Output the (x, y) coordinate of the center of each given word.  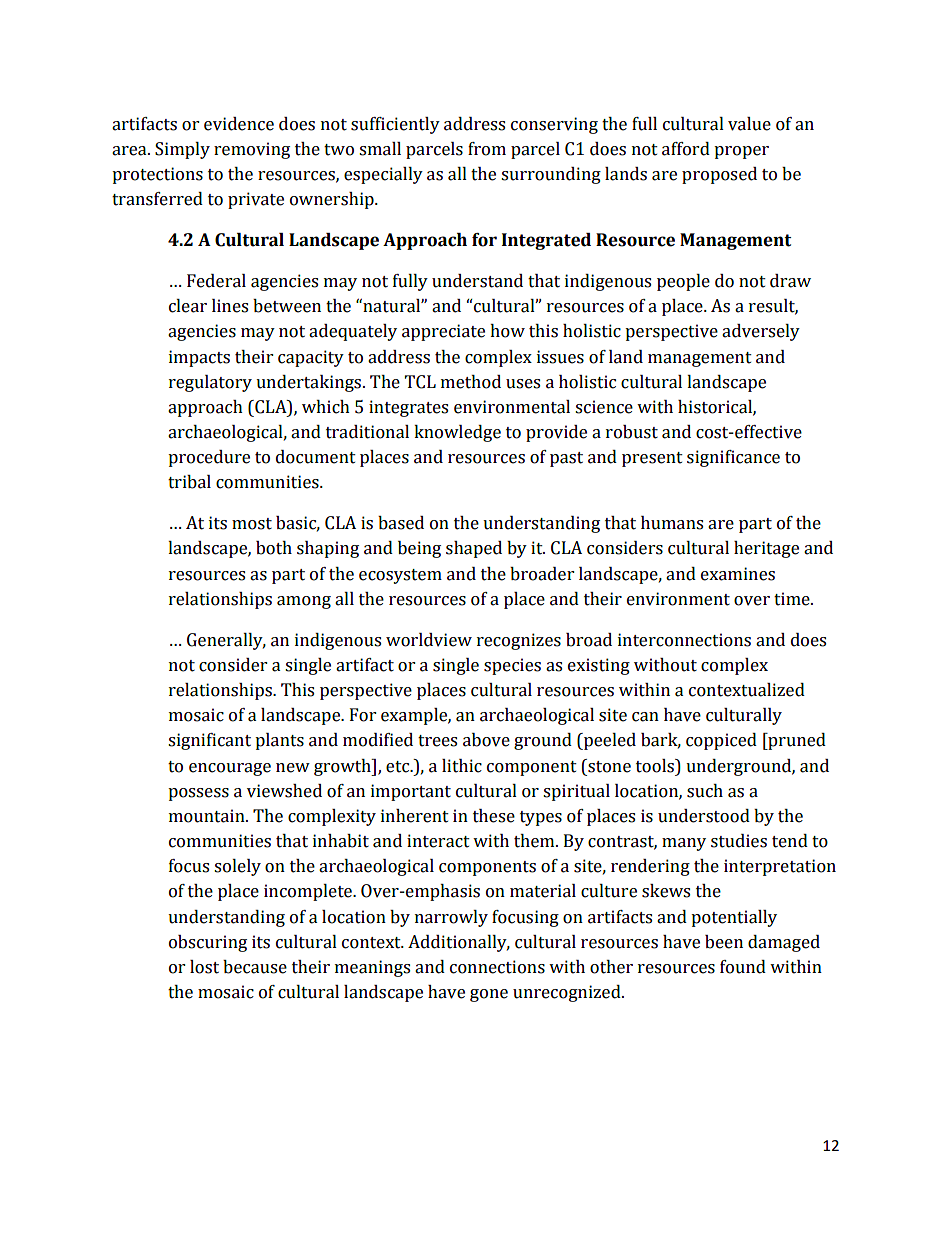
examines (738, 574)
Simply (182, 150)
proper (741, 152)
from (487, 149)
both (274, 548)
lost (204, 967)
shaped (474, 549)
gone (489, 995)
